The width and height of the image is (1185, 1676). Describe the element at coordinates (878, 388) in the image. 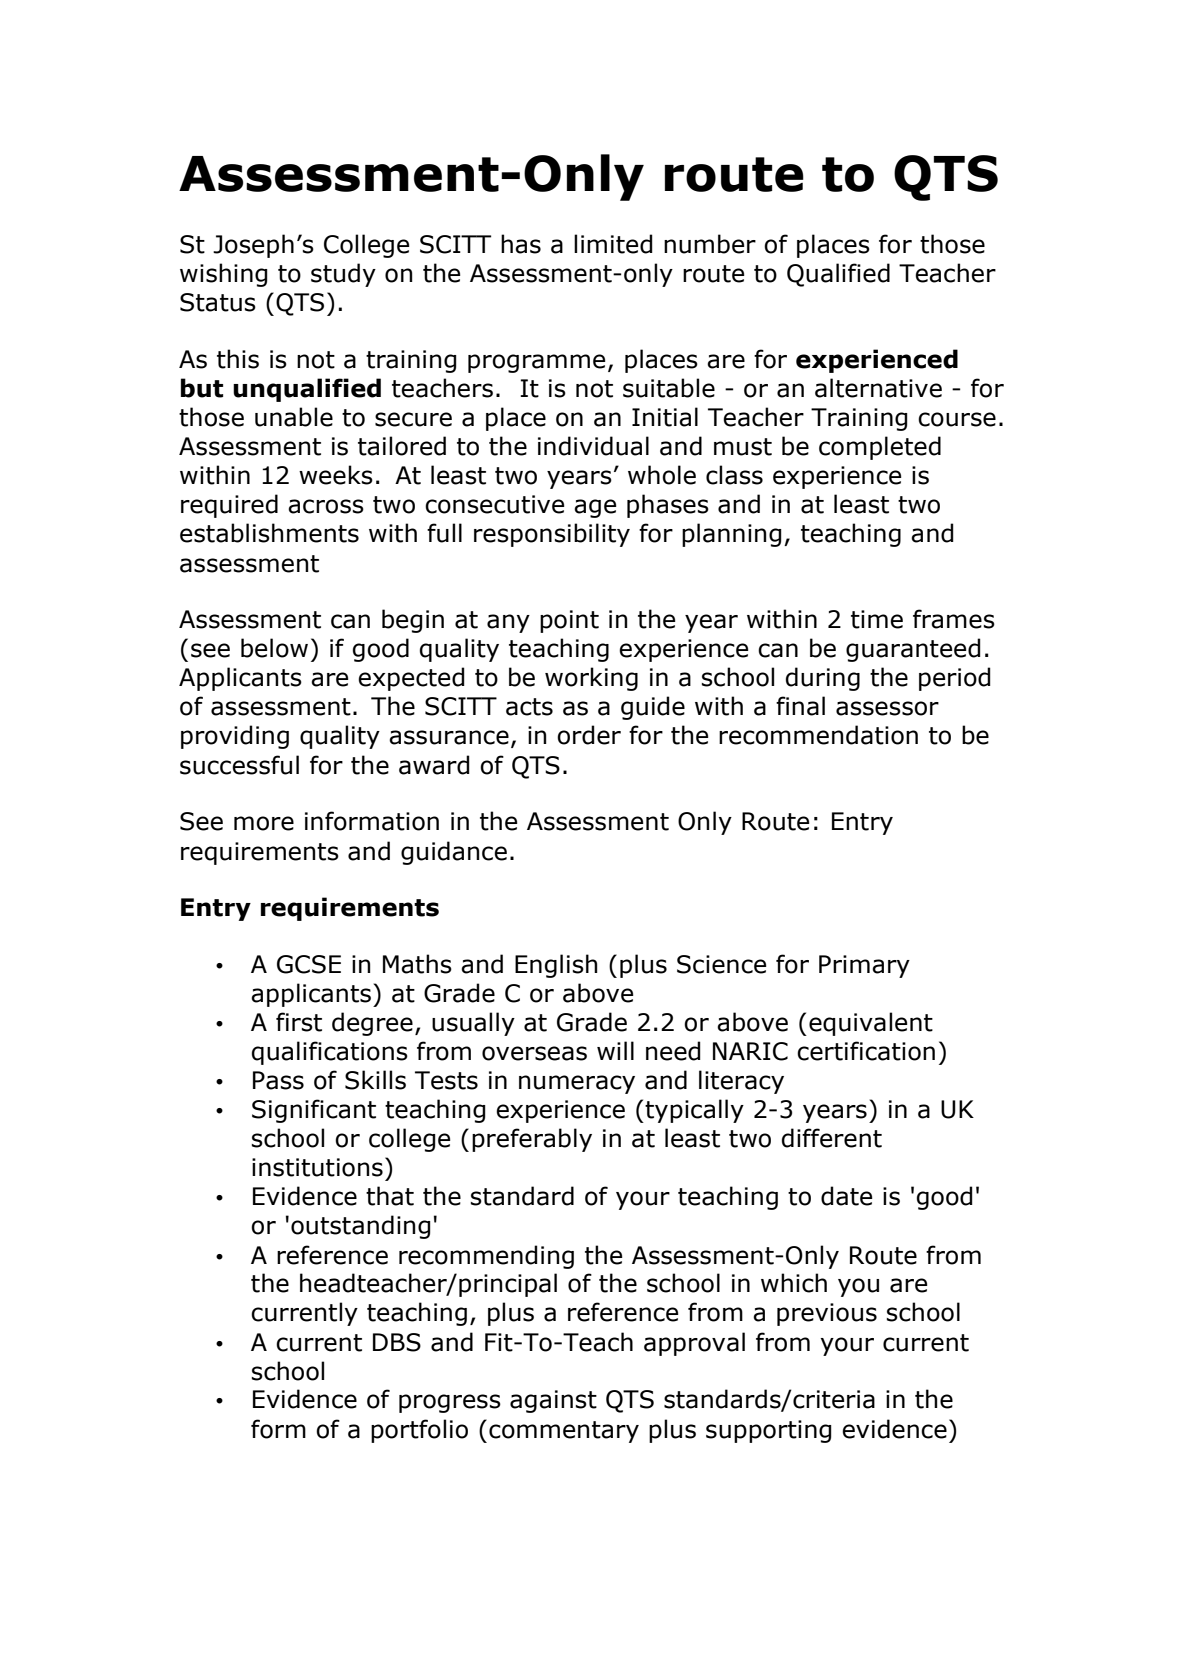

I see `alternative` at that location.
